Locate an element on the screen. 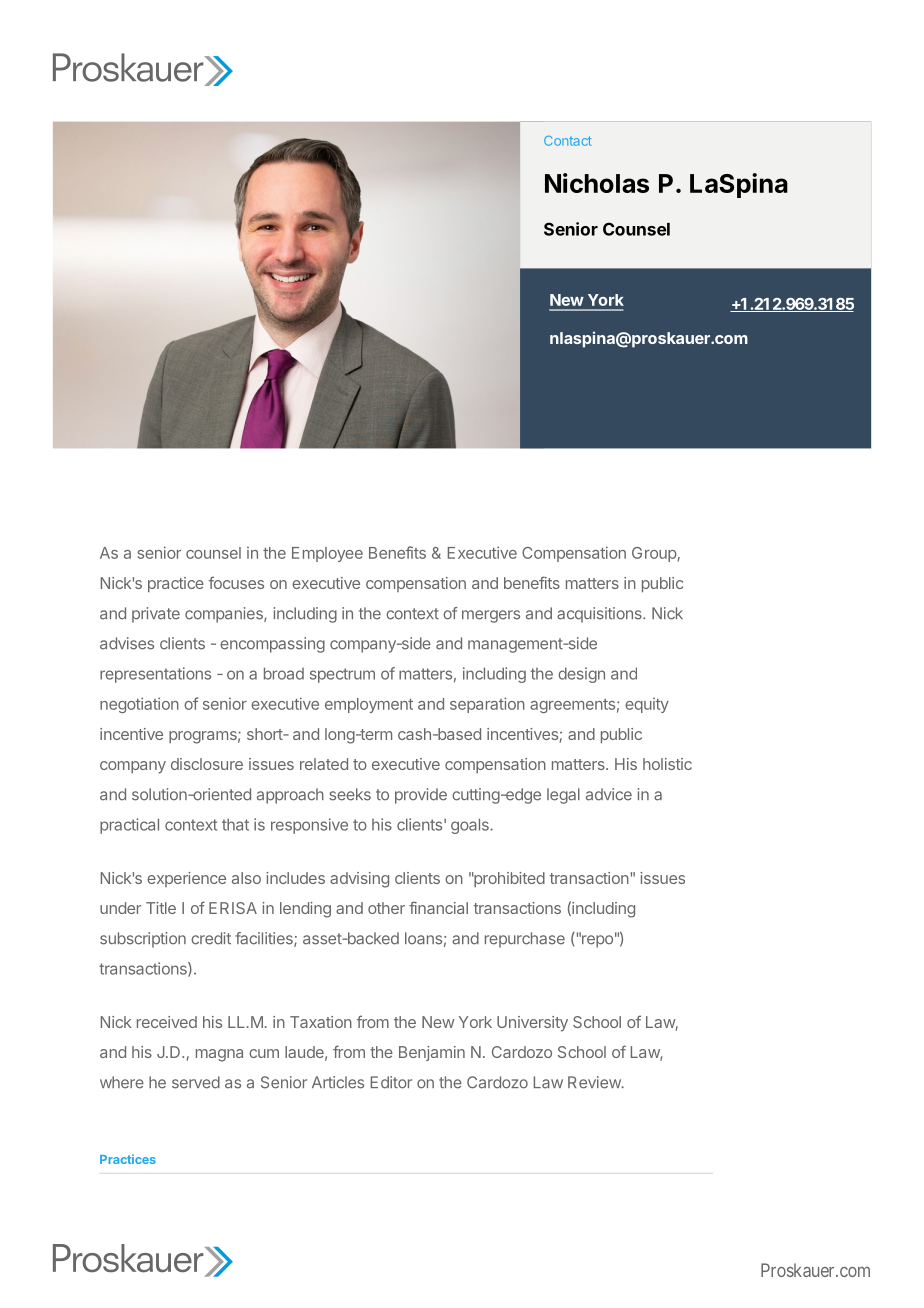 This screenshot has width=924, height=1308. Group is located at coordinates (654, 554).
